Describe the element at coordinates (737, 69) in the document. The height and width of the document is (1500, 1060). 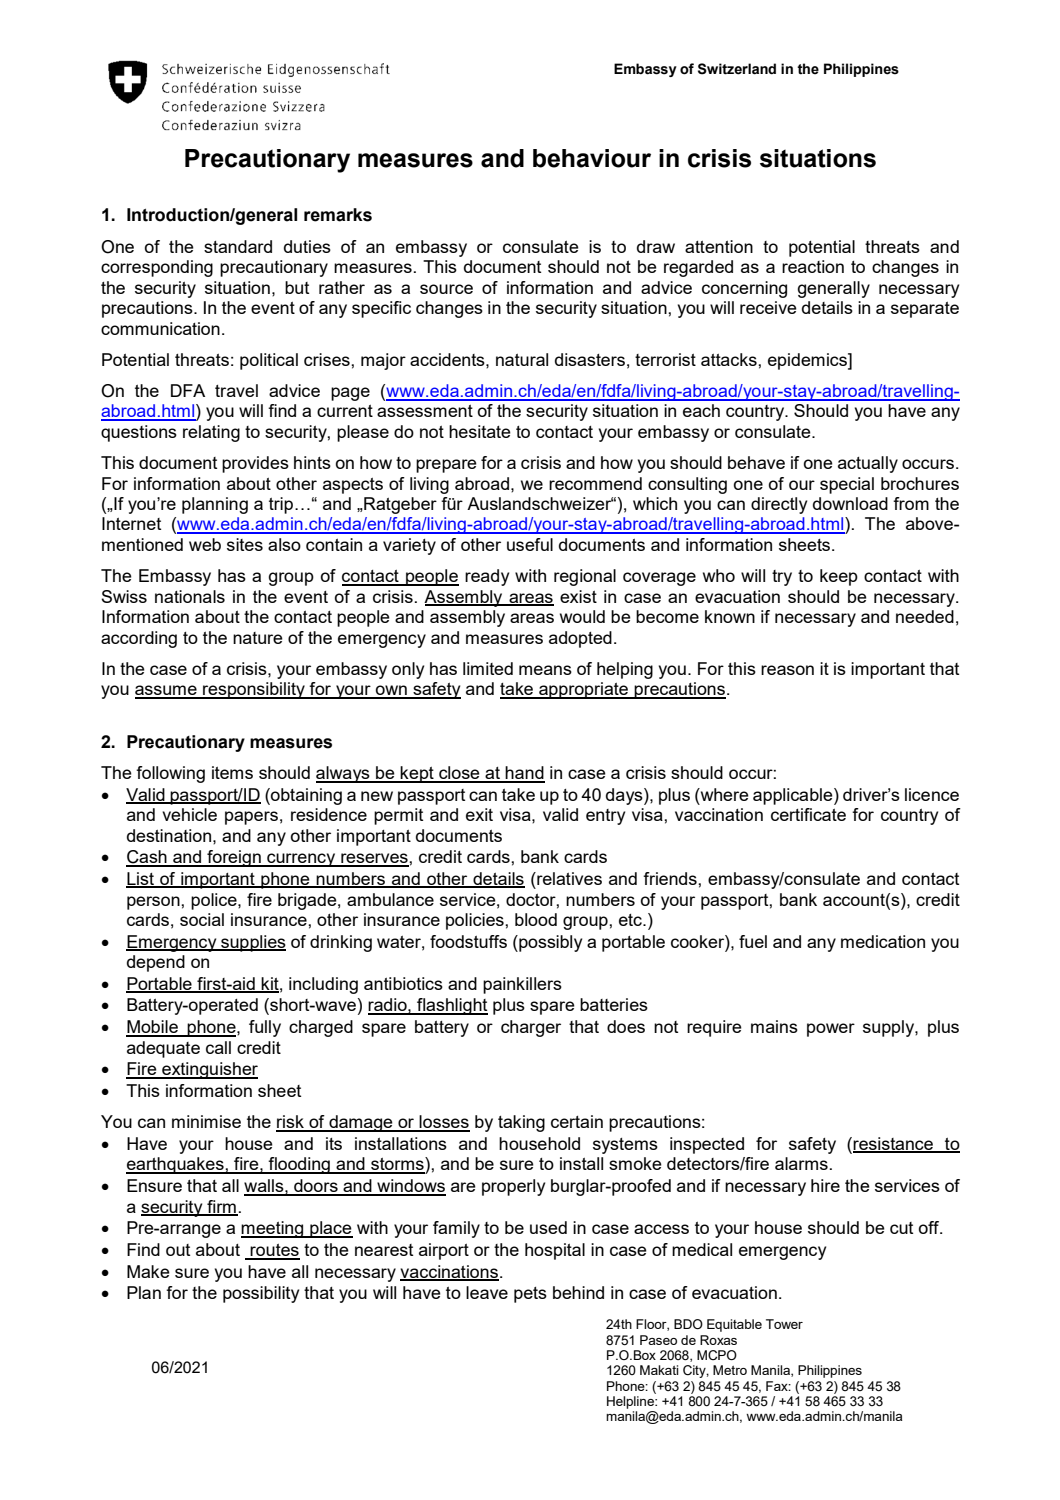
I see `Switzerland` at that location.
